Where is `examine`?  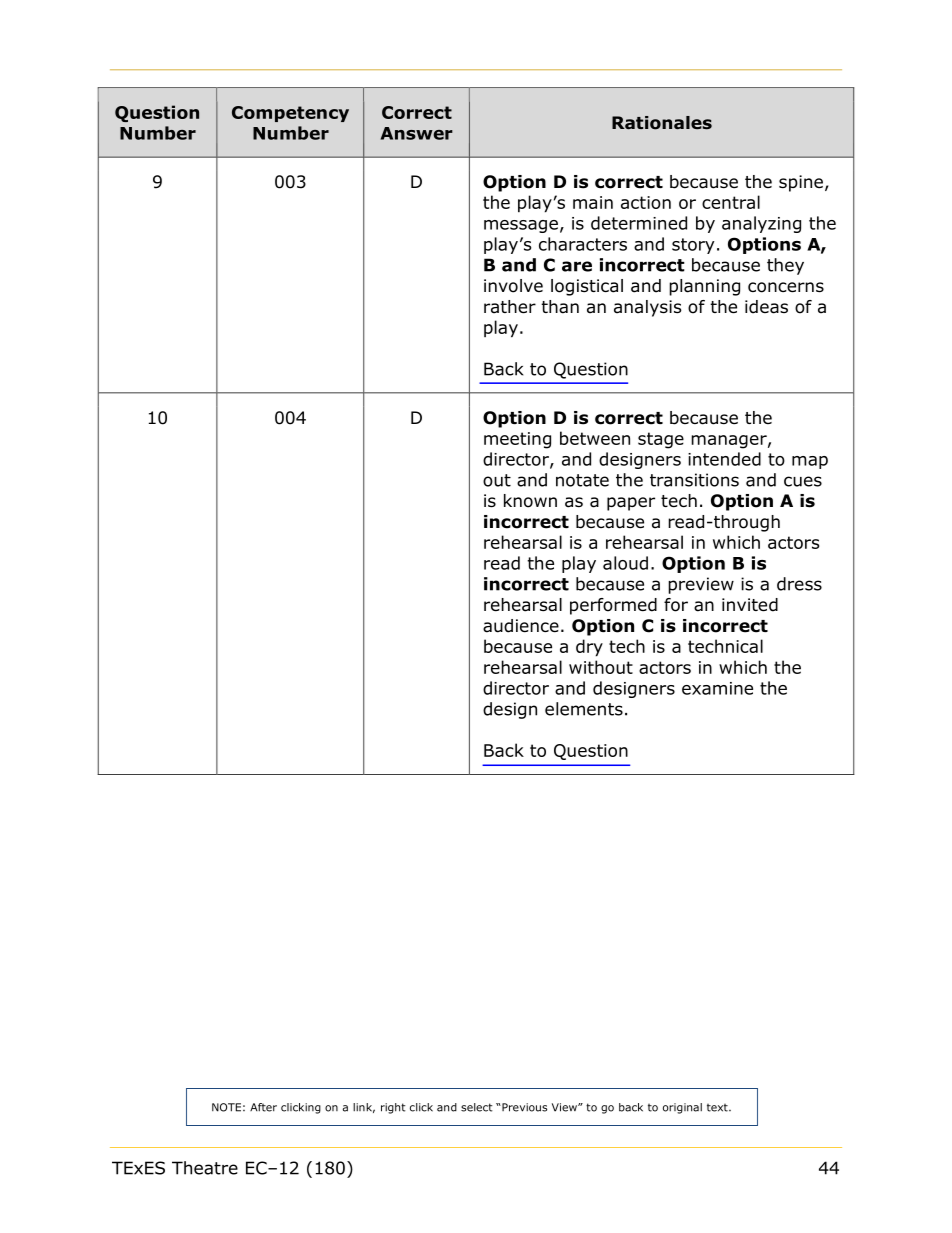
examine is located at coordinates (717, 688).
